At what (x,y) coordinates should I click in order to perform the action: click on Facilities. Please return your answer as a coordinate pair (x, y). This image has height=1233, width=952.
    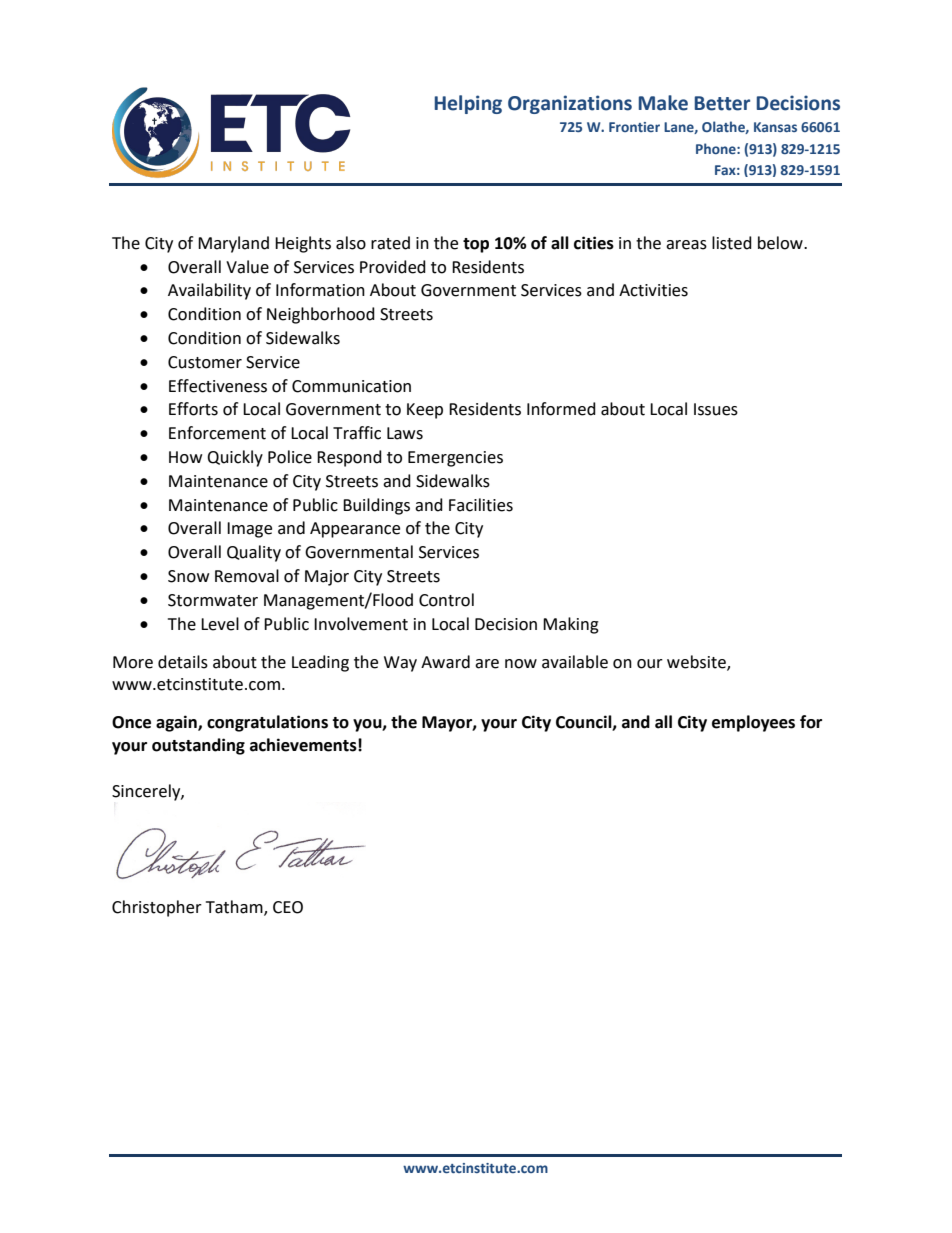
    Looking at the image, I should click on (481, 505).
